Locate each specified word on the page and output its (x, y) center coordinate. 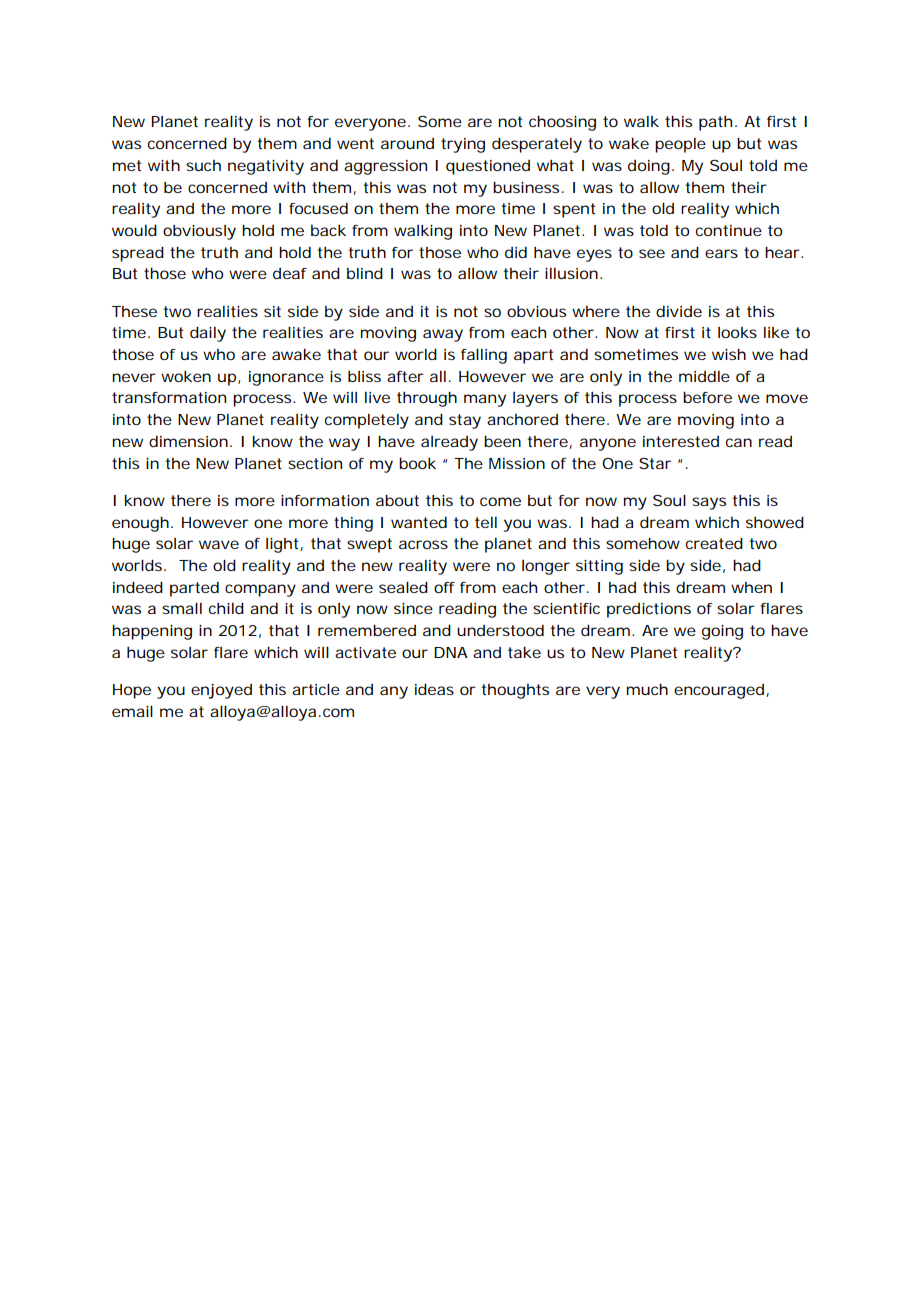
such (203, 165)
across (423, 544)
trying (463, 145)
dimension (188, 441)
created (714, 543)
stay (465, 421)
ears (721, 253)
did (516, 252)
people (680, 145)
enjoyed (221, 691)
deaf (290, 273)
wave (219, 544)
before (707, 397)
